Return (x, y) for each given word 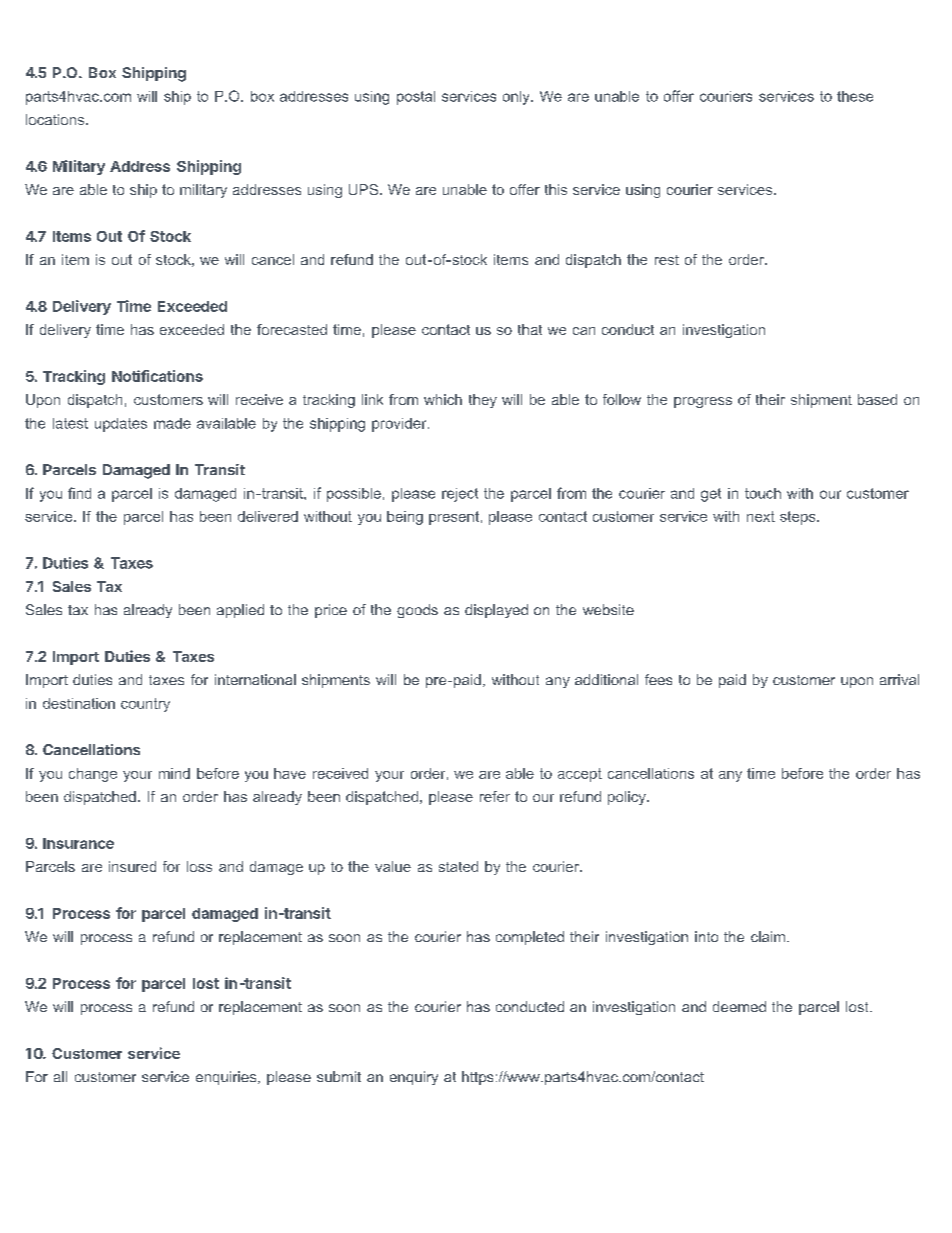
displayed (496, 611)
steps (799, 518)
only (517, 98)
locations (56, 119)
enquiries (227, 1078)
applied (240, 611)
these (855, 96)
